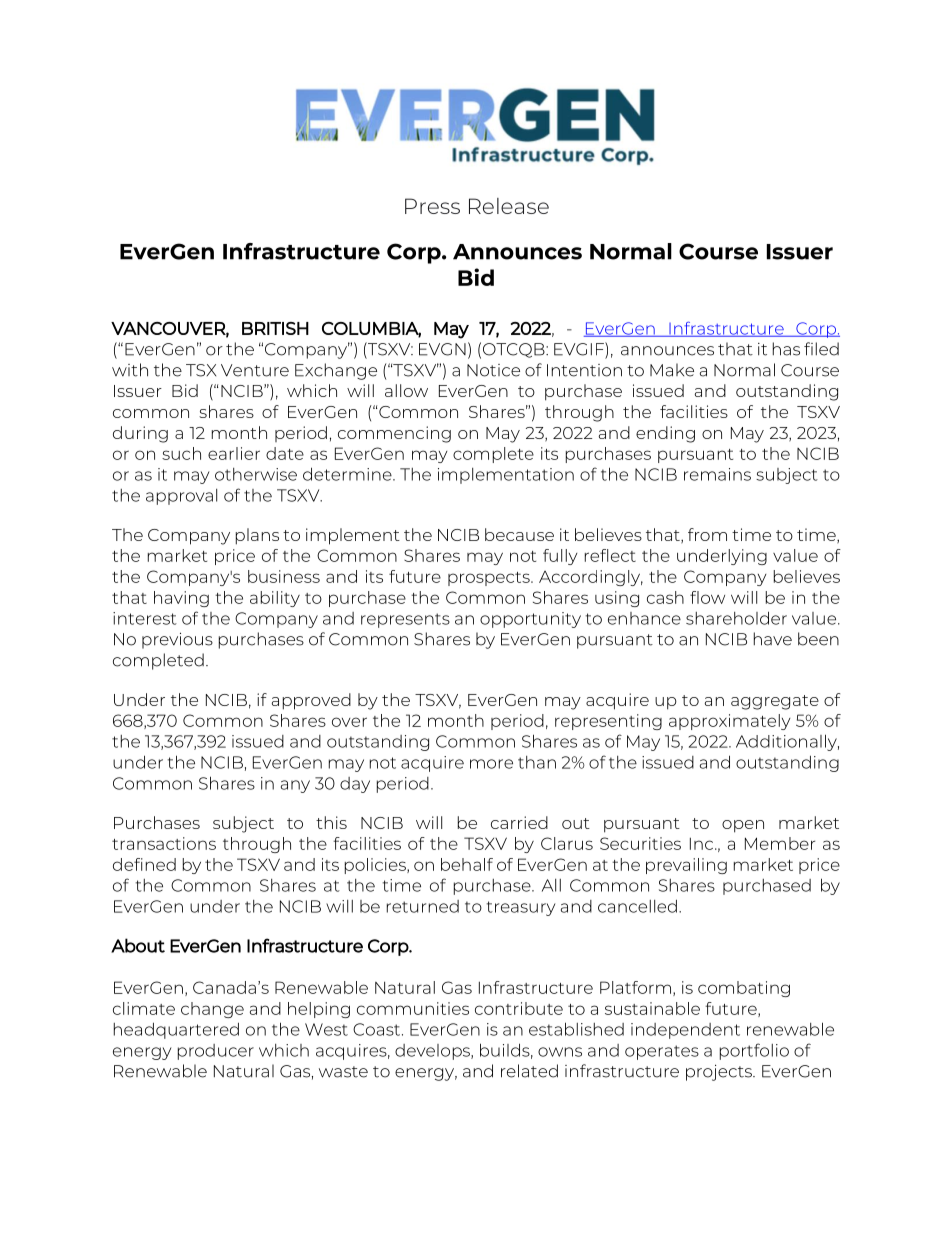 The width and height of the image is (952, 1233). What do you see at coordinates (216, 1052) in the image?
I see `producer` at bounding box center [216, 1052].
